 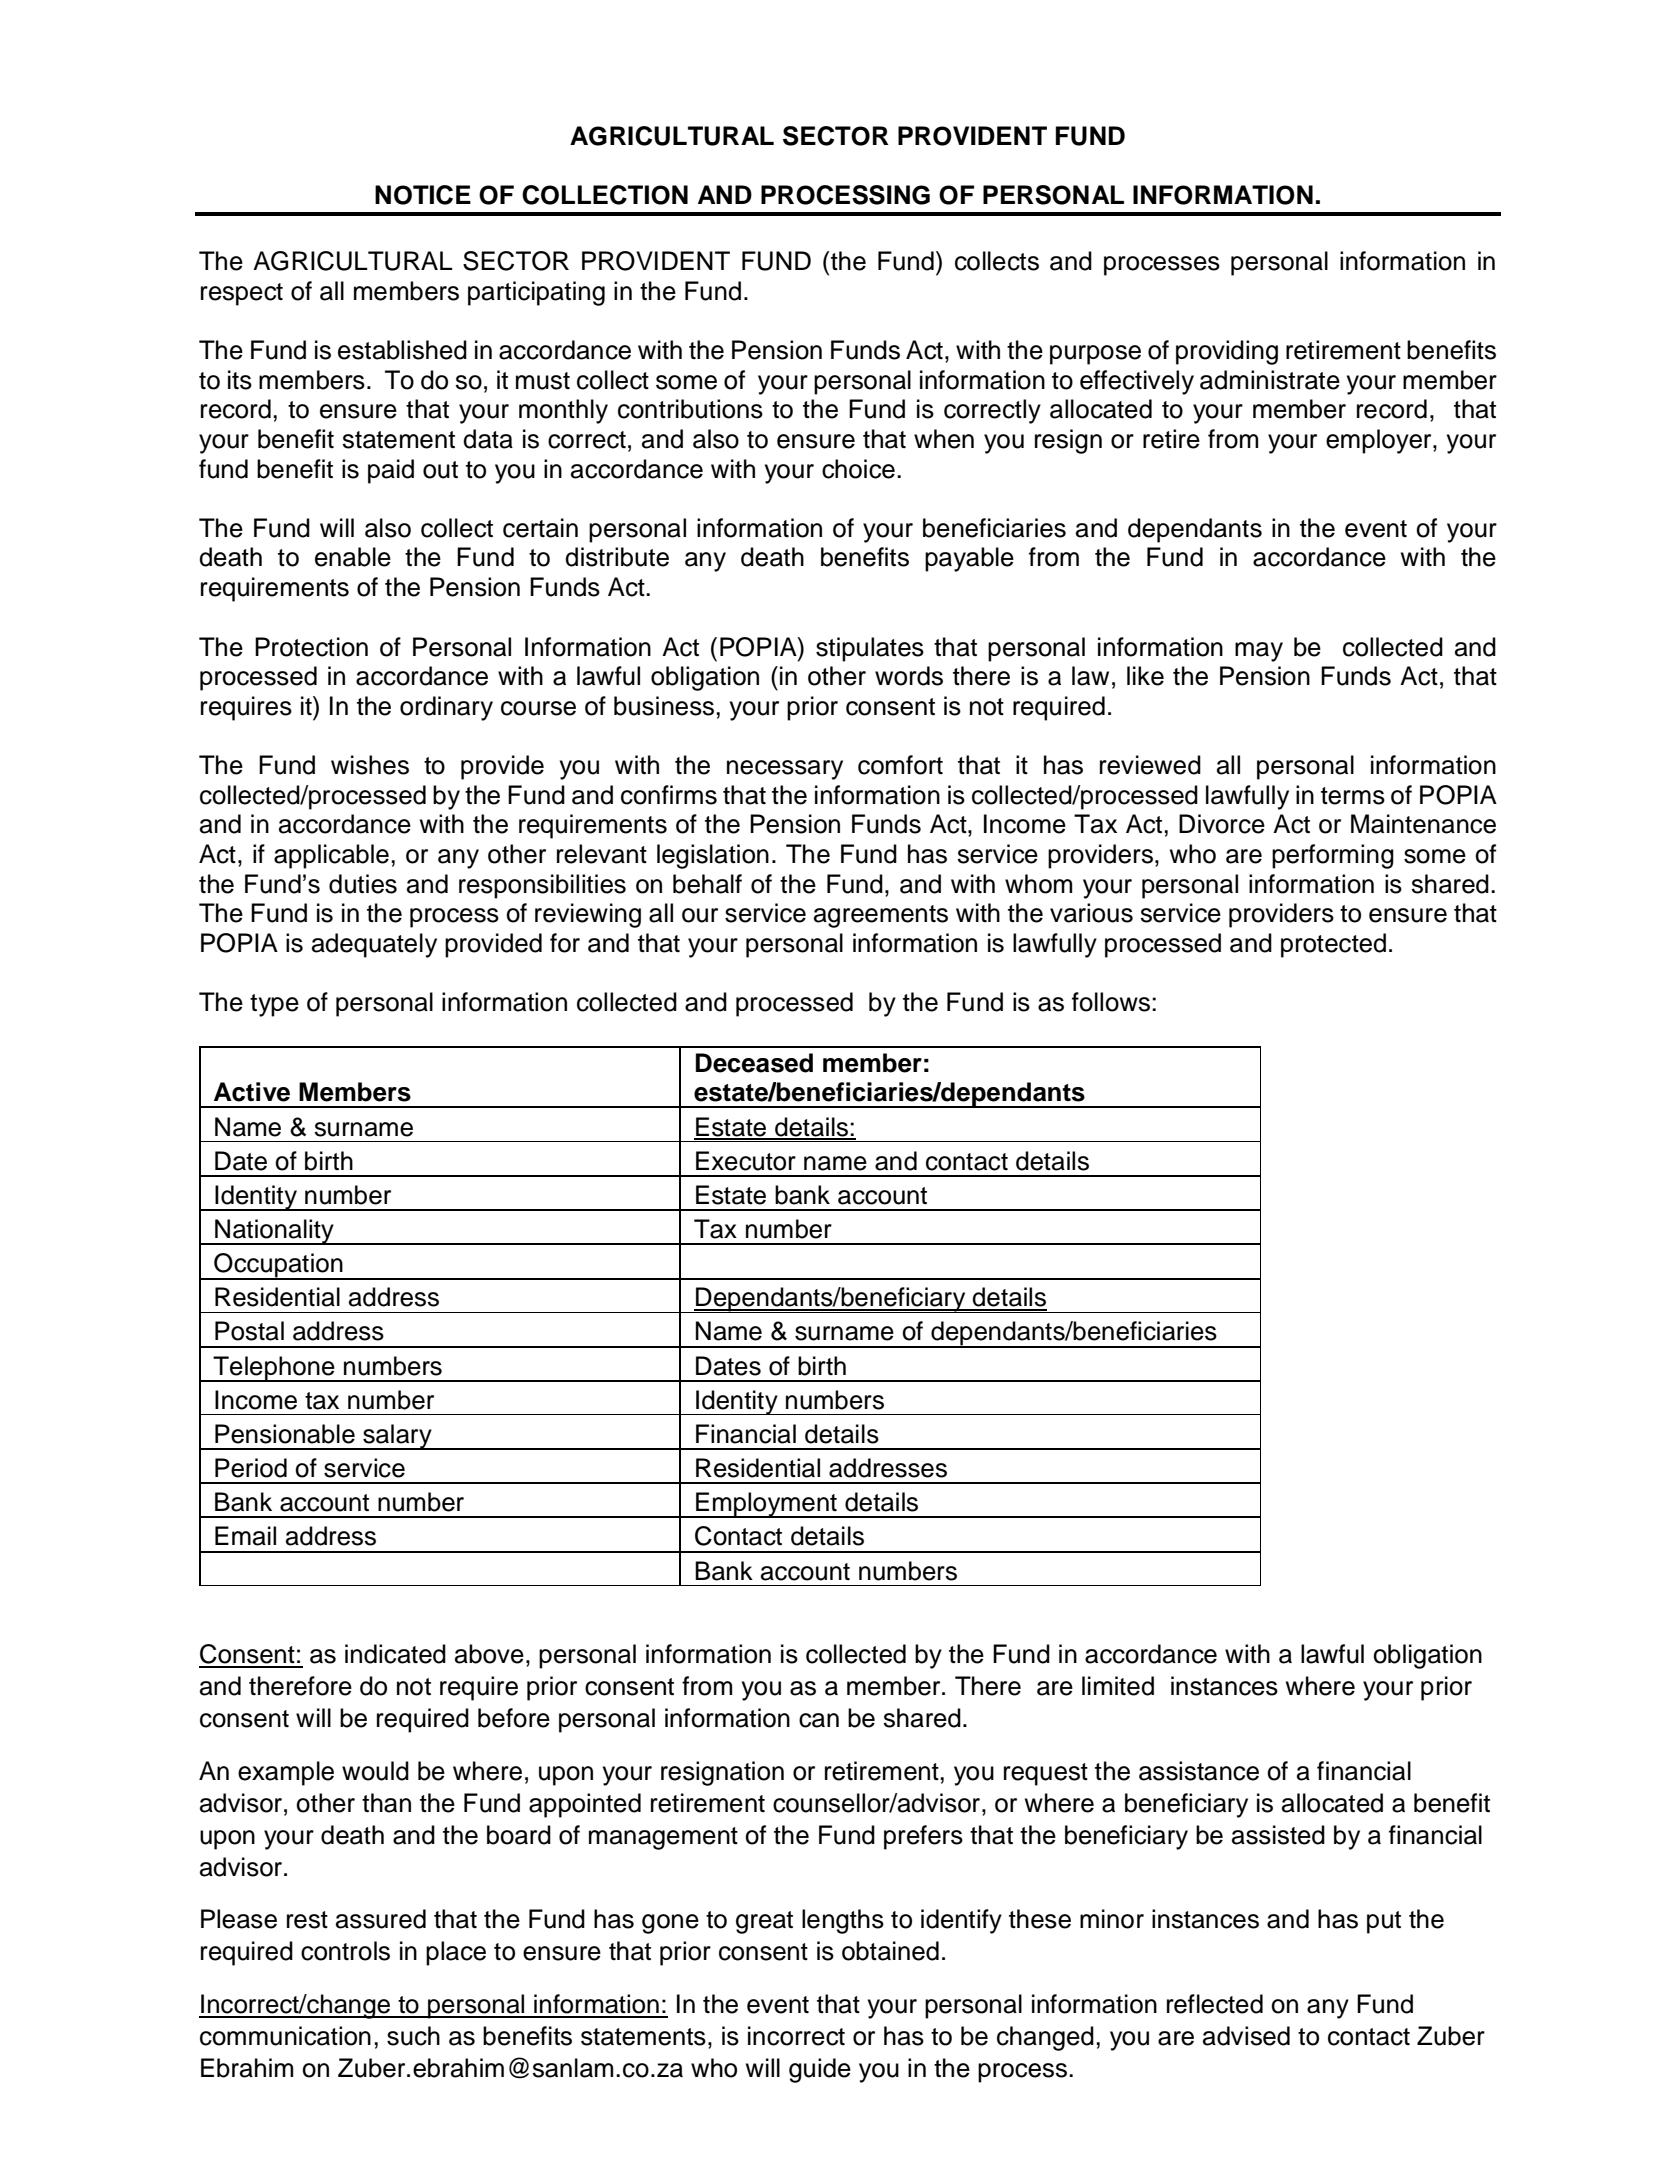 I want to click on limited, so click(x=1118, y=1686).
